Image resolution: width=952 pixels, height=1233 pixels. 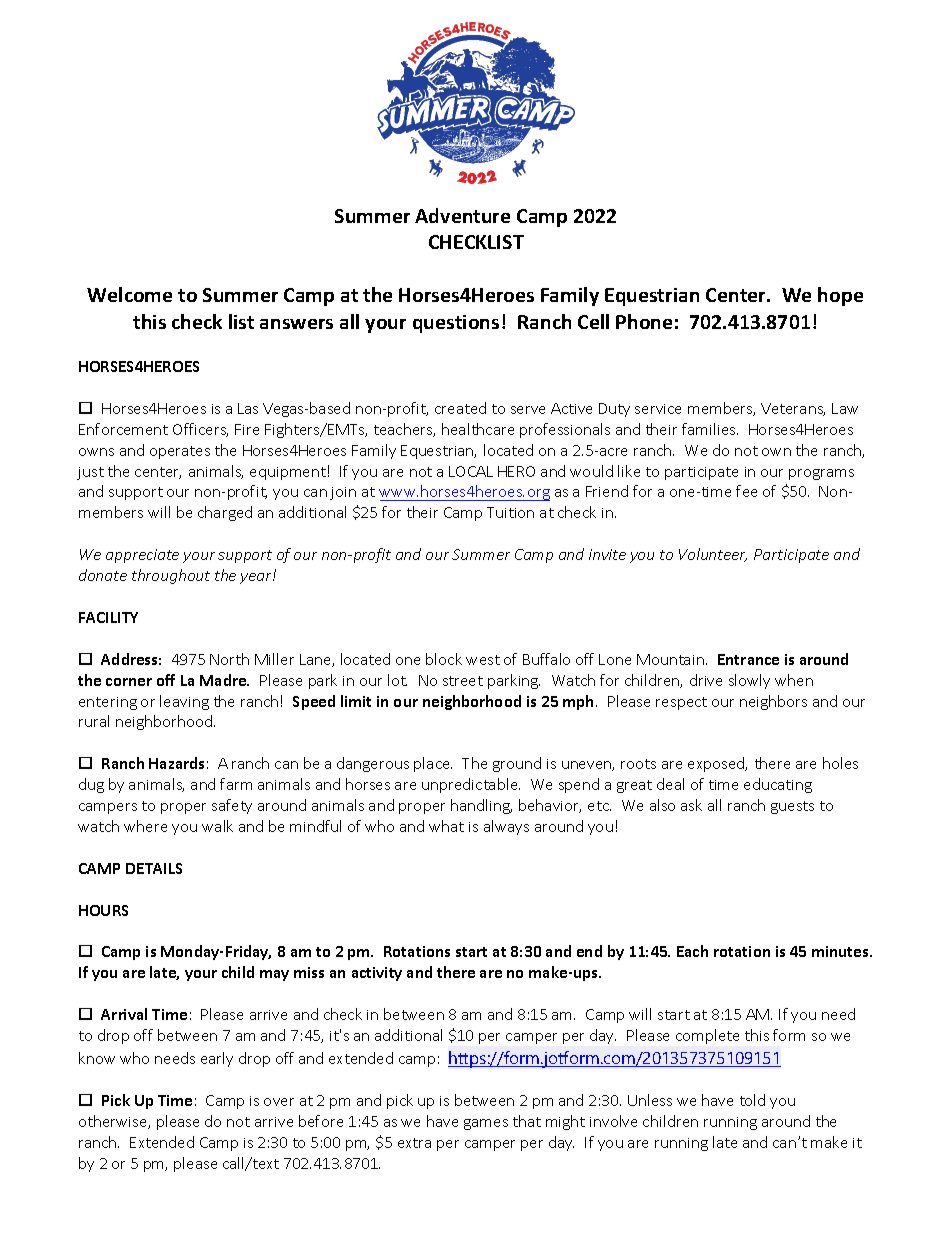 What do you see at coordinates (446, 826) in the page?
I see `what` at bounding box center [446, 826].
